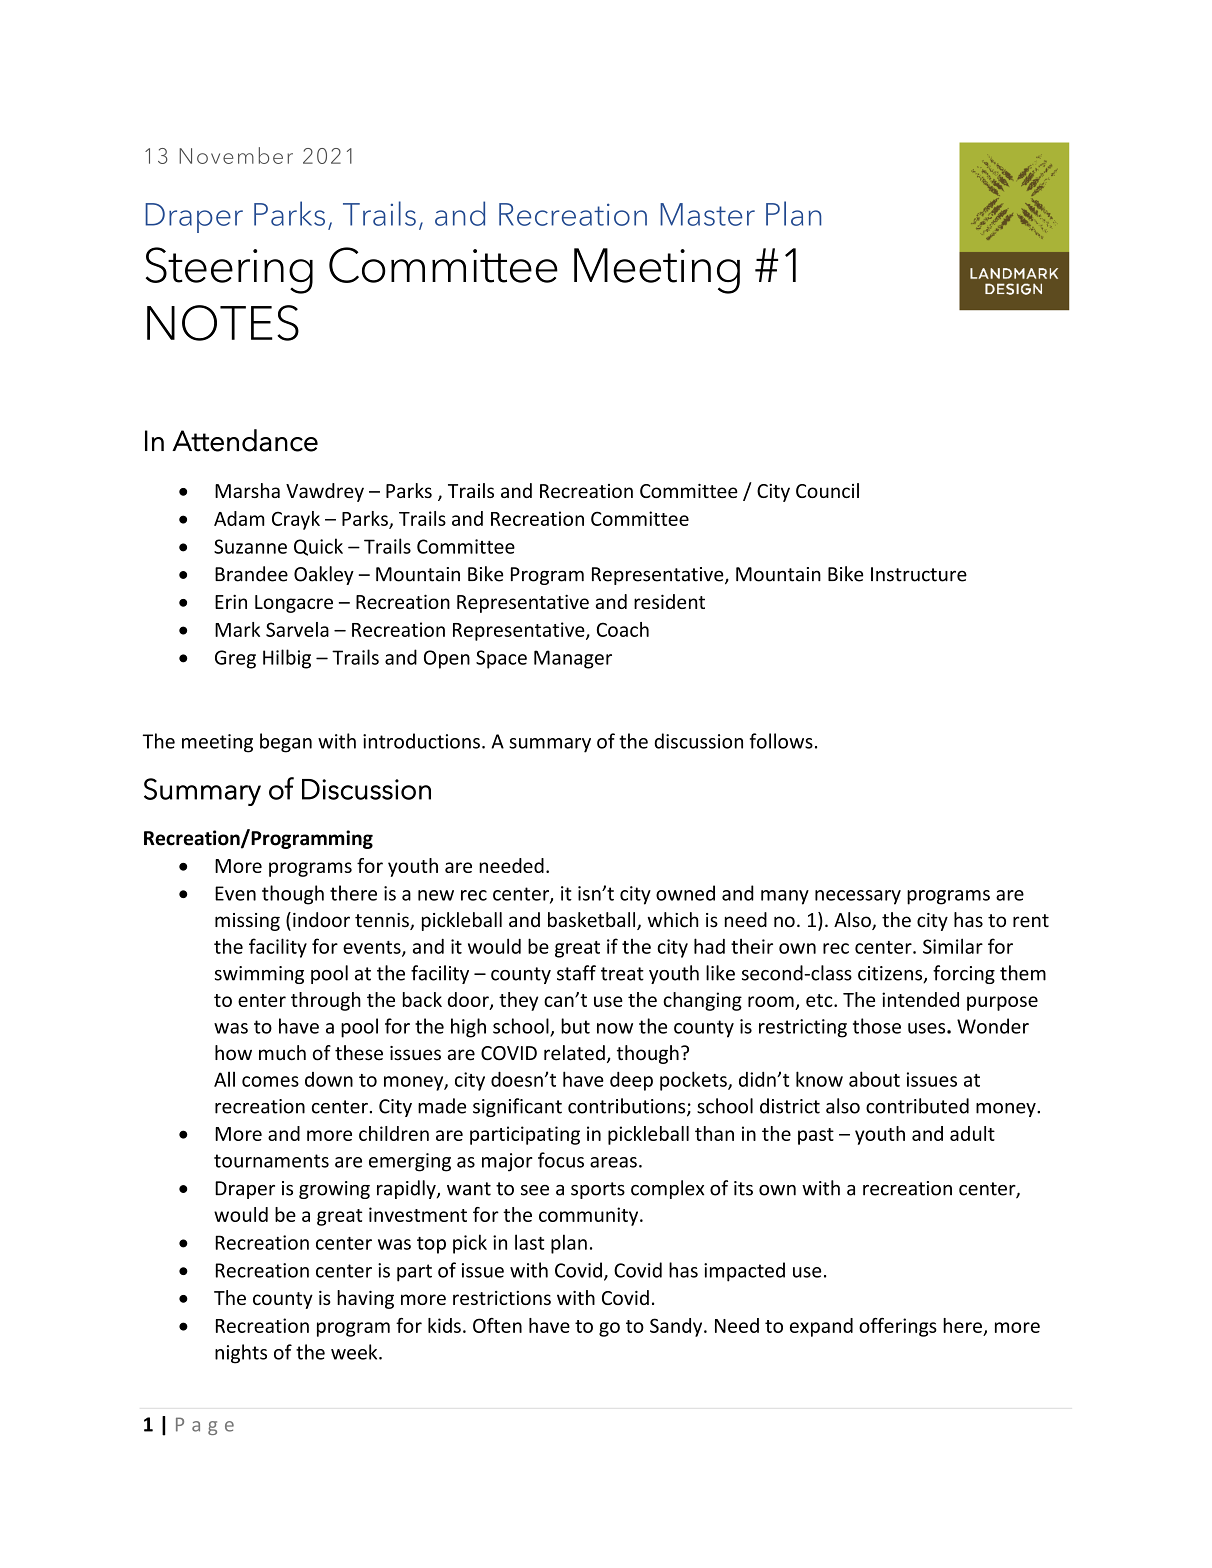 This screenshot has height=1568, width=1212. I want to click on November, so click(236, 155).
